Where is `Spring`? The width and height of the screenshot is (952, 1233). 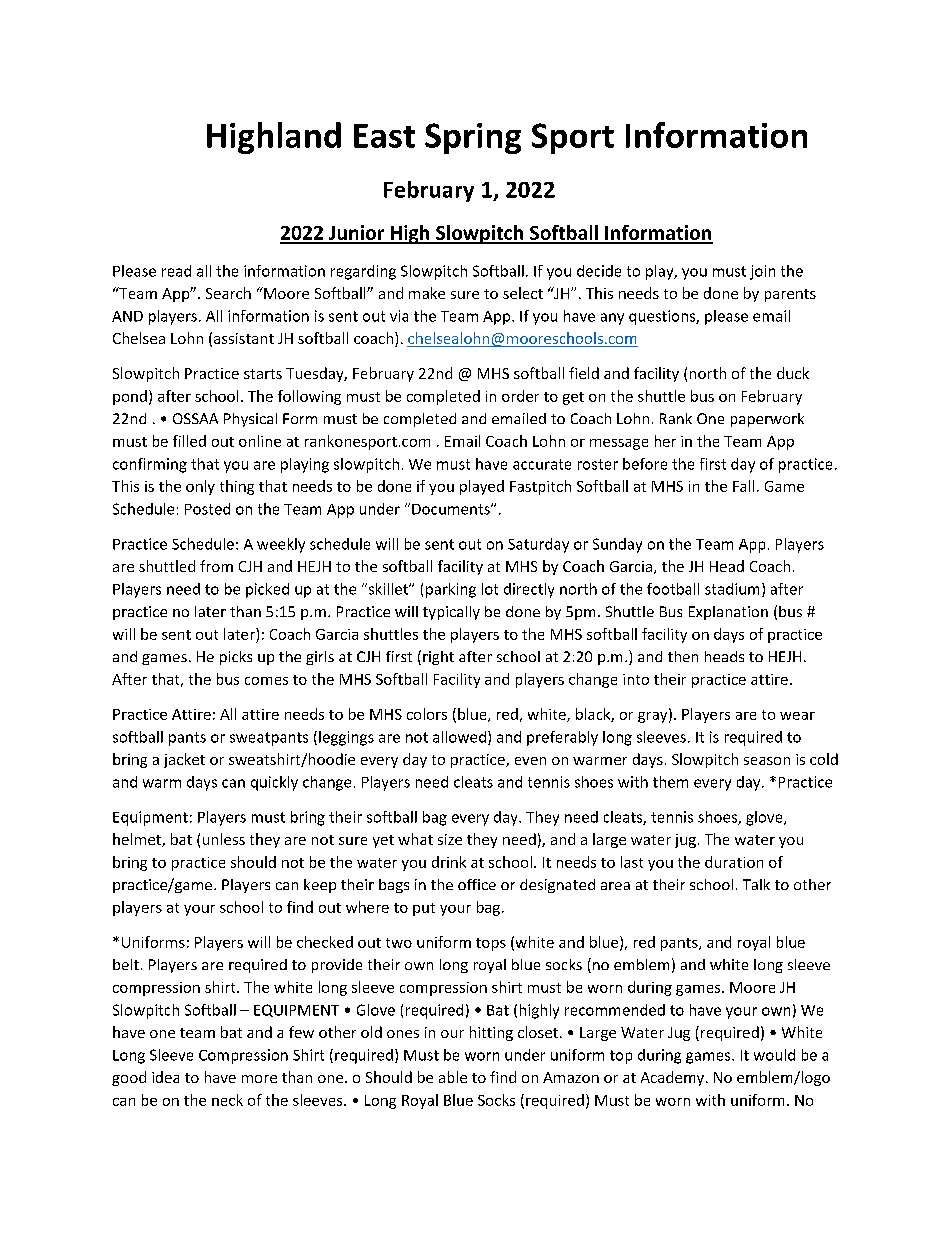 Spring is located at coordinates (473, 138).
